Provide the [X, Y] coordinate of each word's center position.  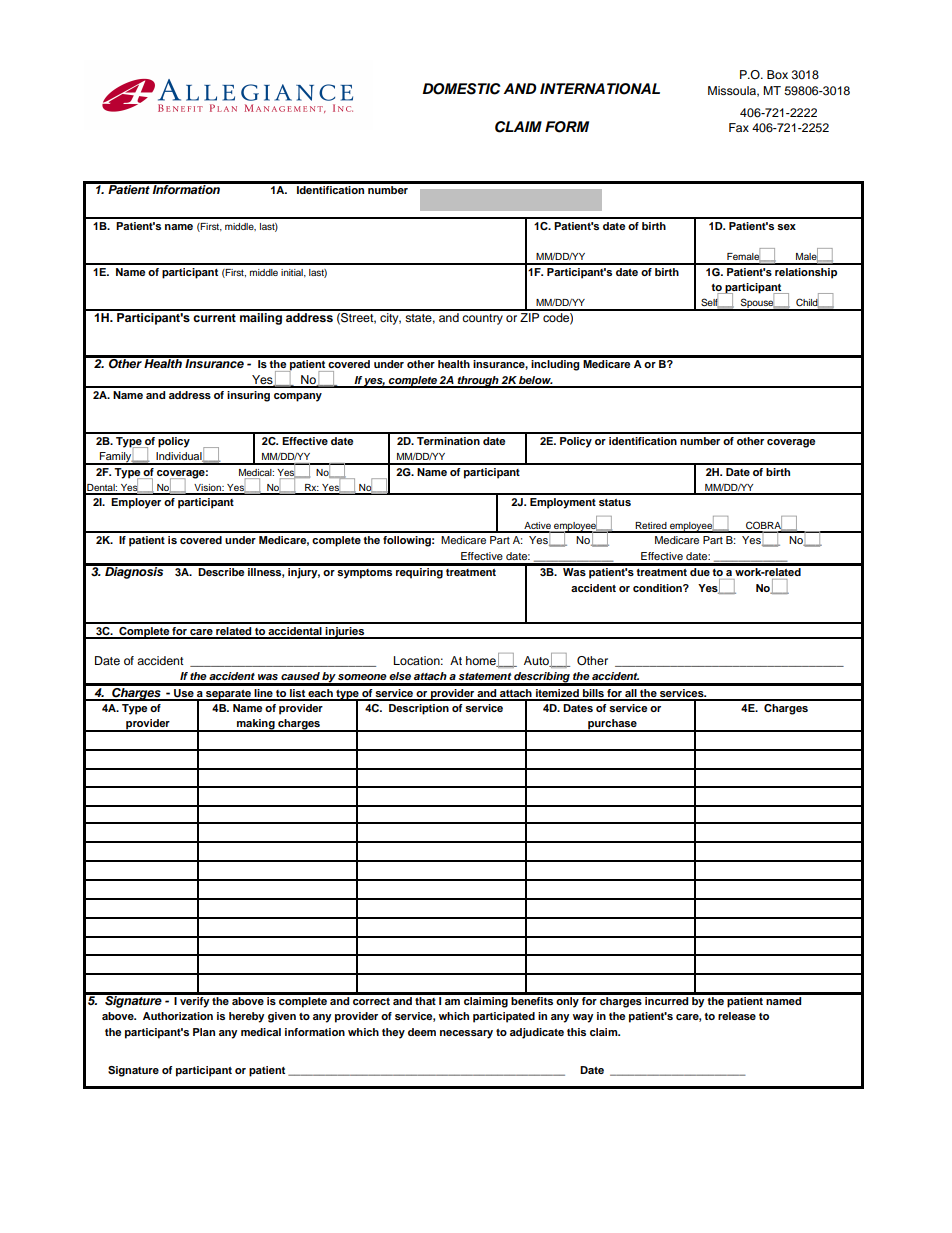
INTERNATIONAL [600, 89]
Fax [739, 127]
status [615, 502]
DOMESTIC [461, 89]
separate [228, 695]
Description [419, 709]
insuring [248, 396]
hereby [247, 1017]
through [478, 382]
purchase [612, 725]
